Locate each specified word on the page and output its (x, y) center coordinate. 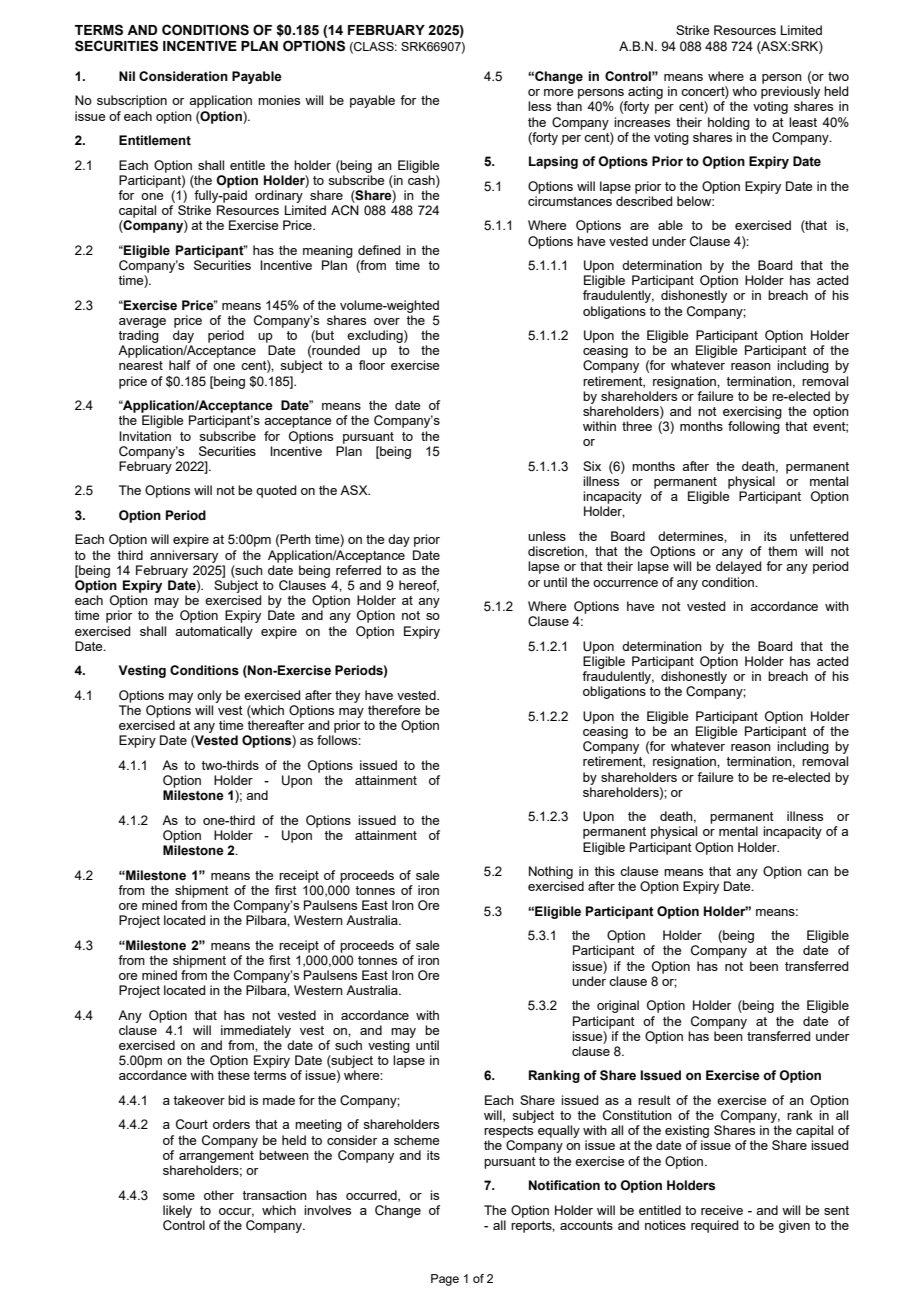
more (558, 92)
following (754, 427)
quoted (276, 491)
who (744, 91)
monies (279, 100)
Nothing (551, 872)
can (817, 872)
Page (445, 1280)
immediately (256, 1031)
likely (177, 1211)
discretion (557, 552)
